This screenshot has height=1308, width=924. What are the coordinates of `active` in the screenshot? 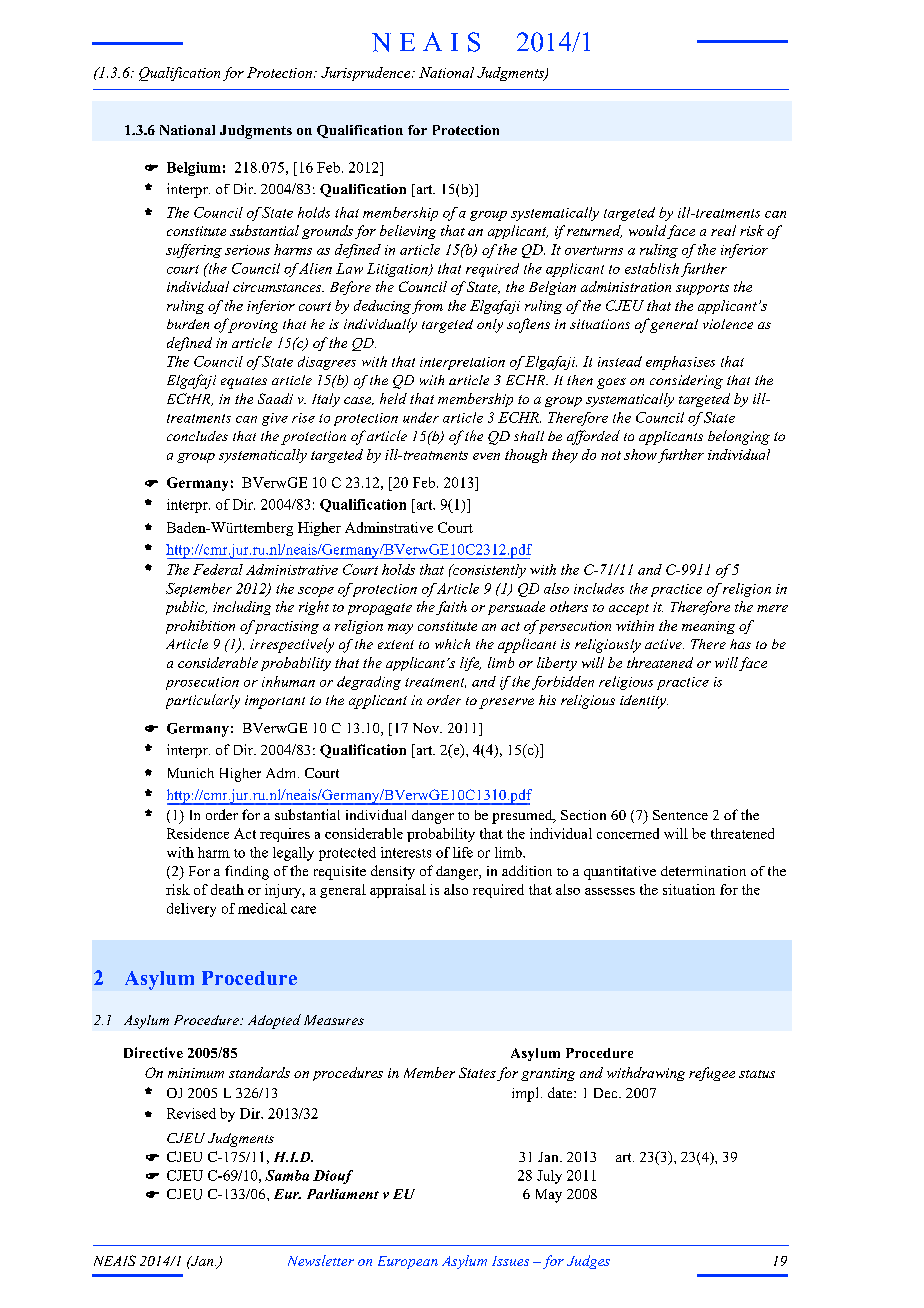 It's located at (664, 644).
